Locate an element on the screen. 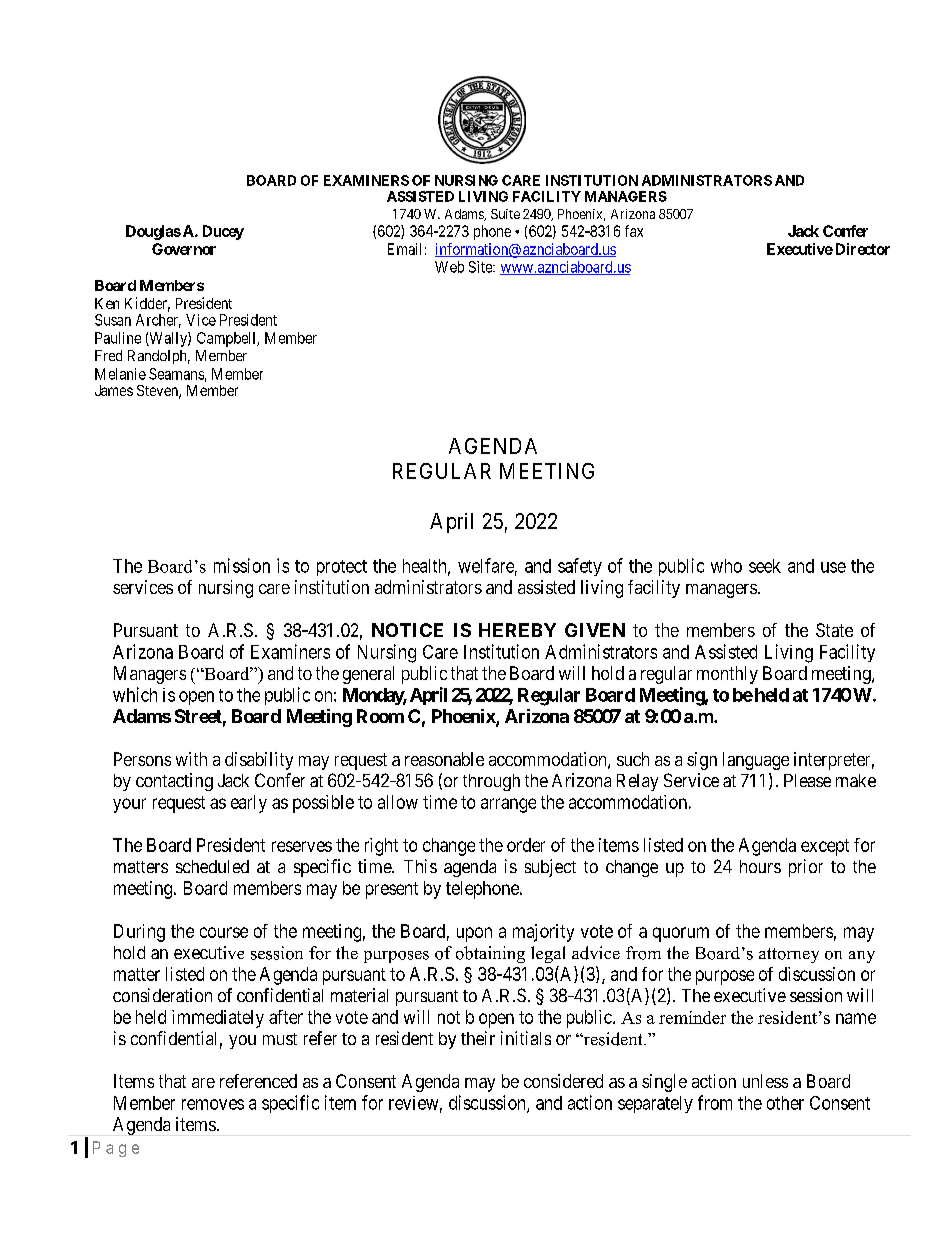 The height and width of the screenshot is (1233, 952). which is located at coordinates (135, 694).
